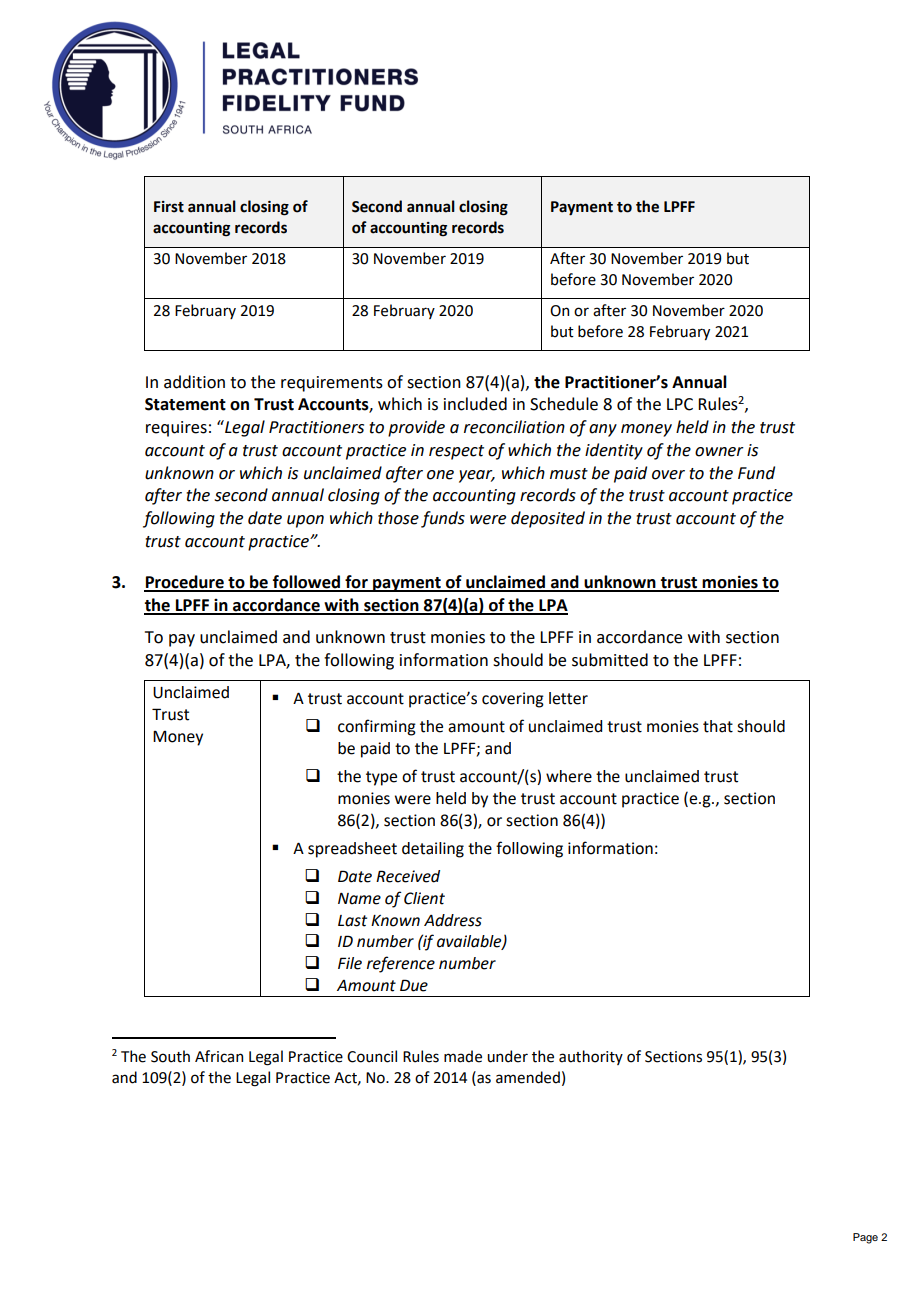 The width and height of the page is (924, 1308). I want to click on amended, so click(528, 1077).
